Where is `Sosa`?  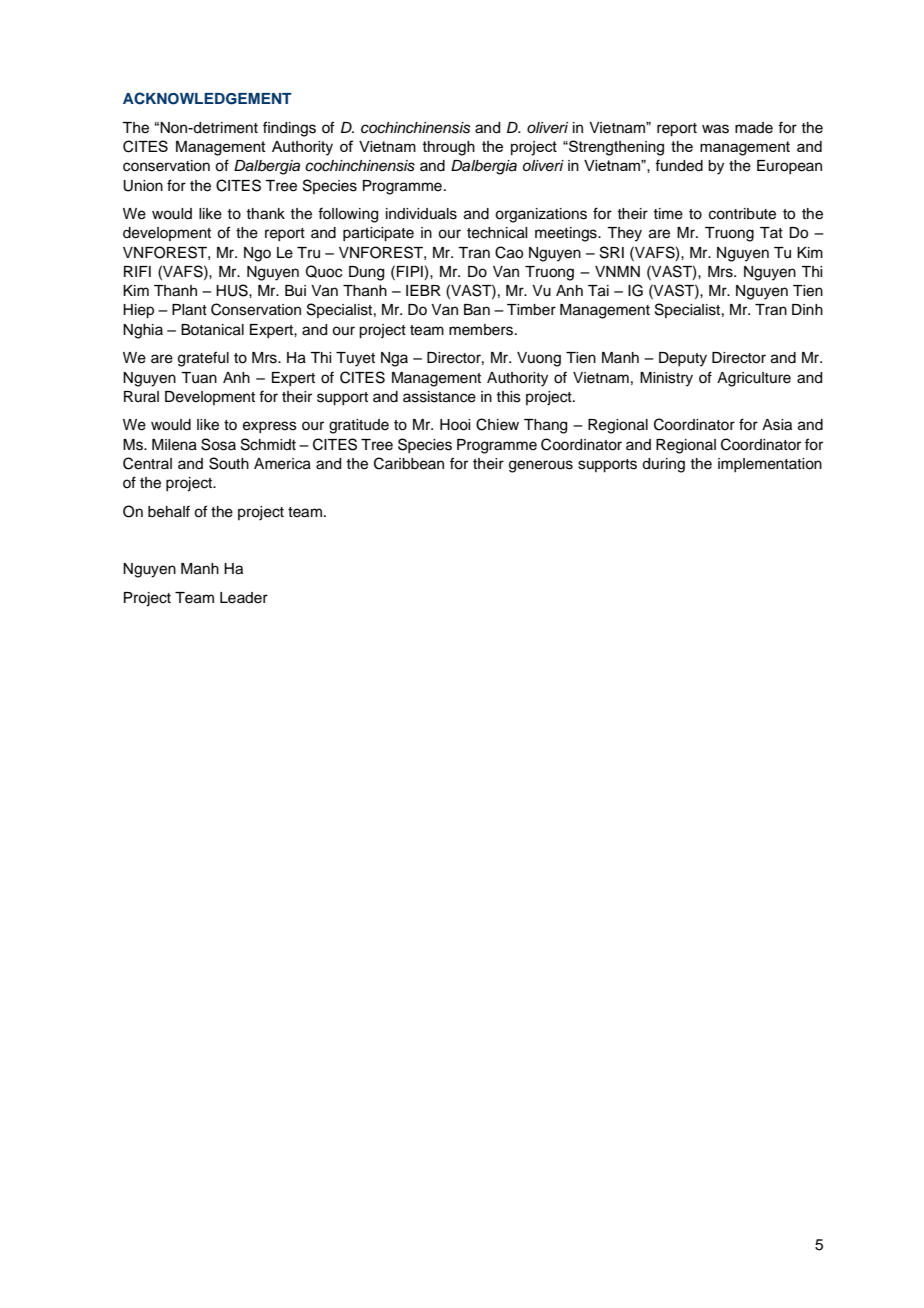
Sosa is located at coordinates (218, 444).
